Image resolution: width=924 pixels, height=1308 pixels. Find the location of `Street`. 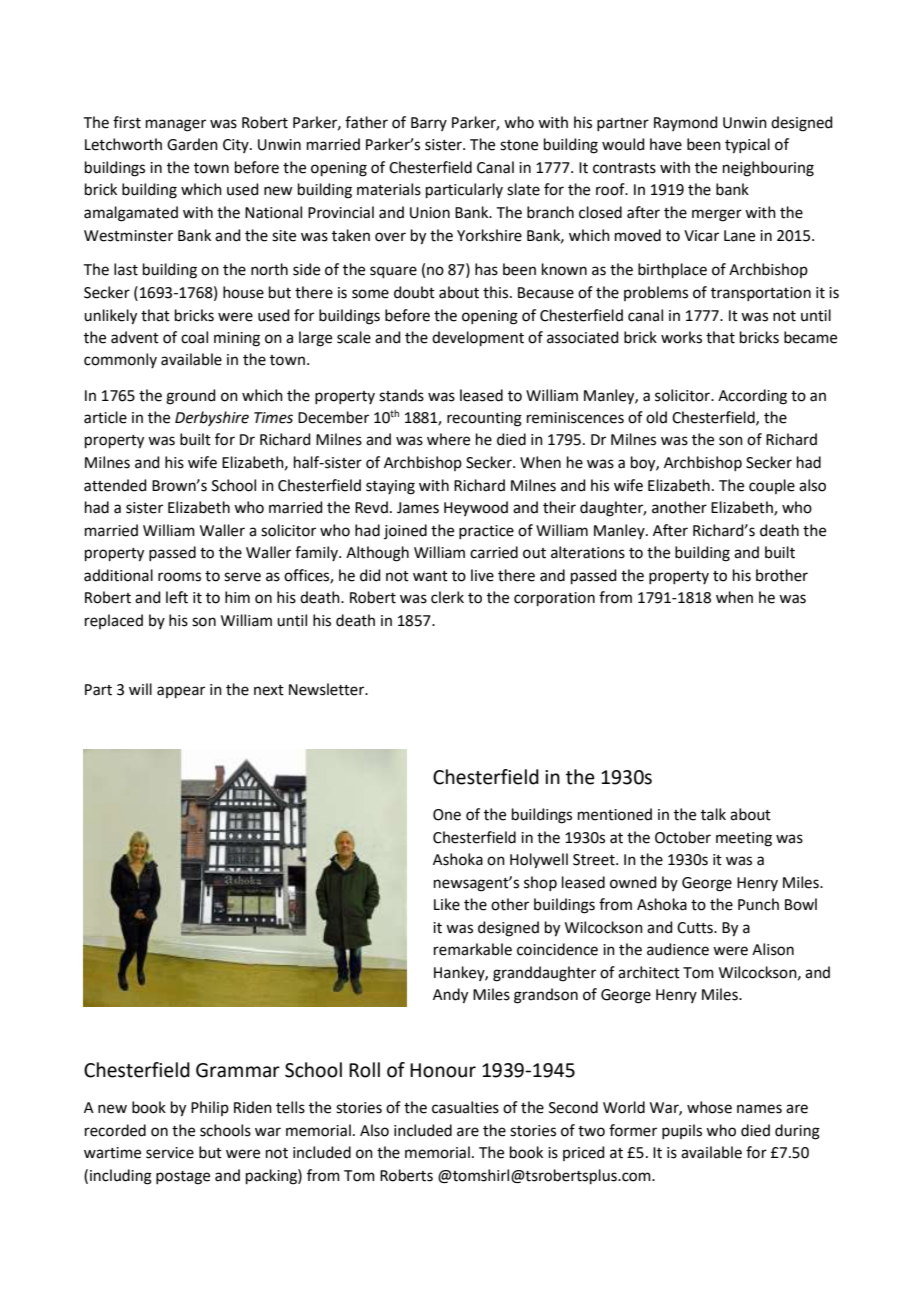

Street is located at coordinates (595, 860).
